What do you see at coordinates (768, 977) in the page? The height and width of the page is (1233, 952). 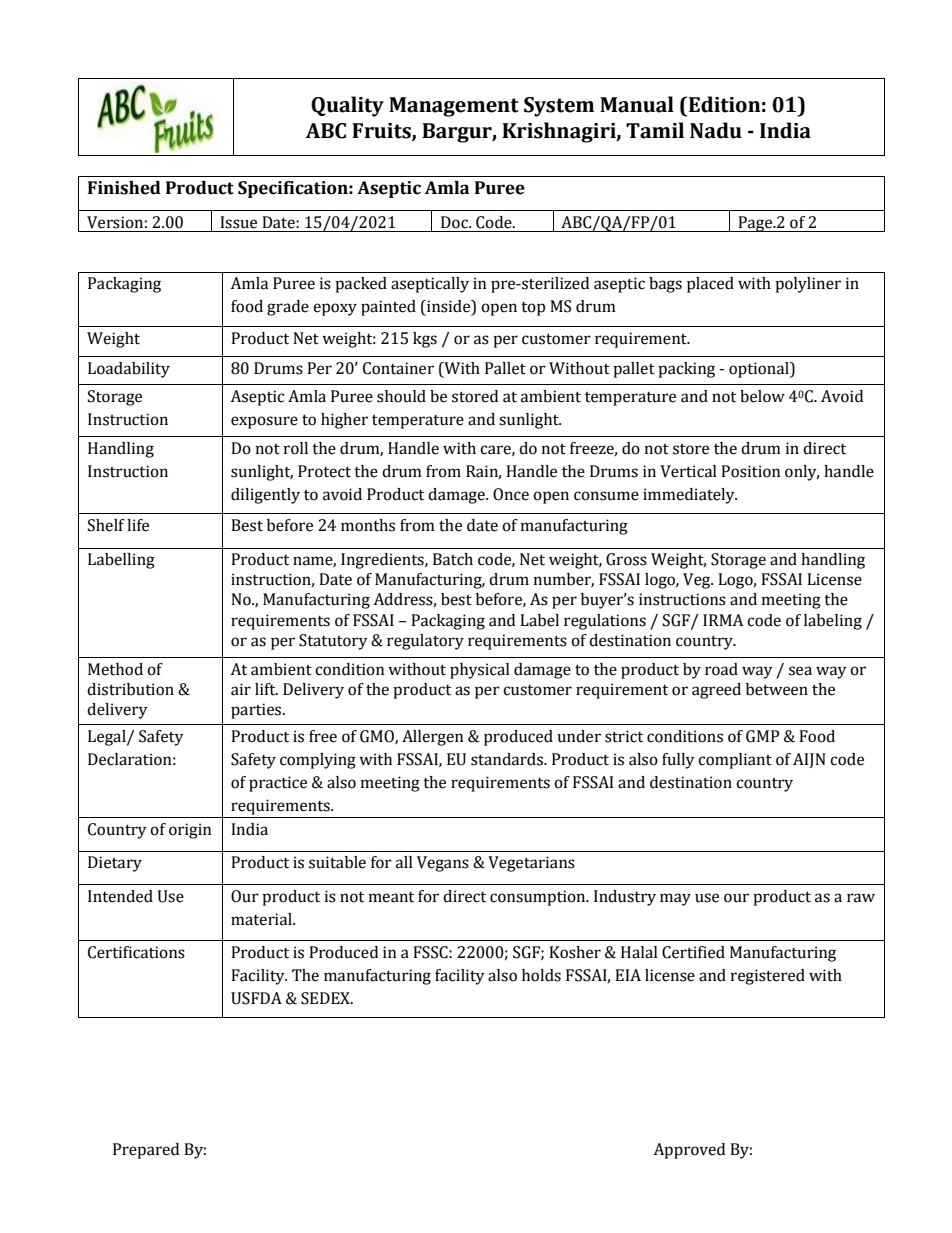 I see `registered` at bounding box center [768, 977].
